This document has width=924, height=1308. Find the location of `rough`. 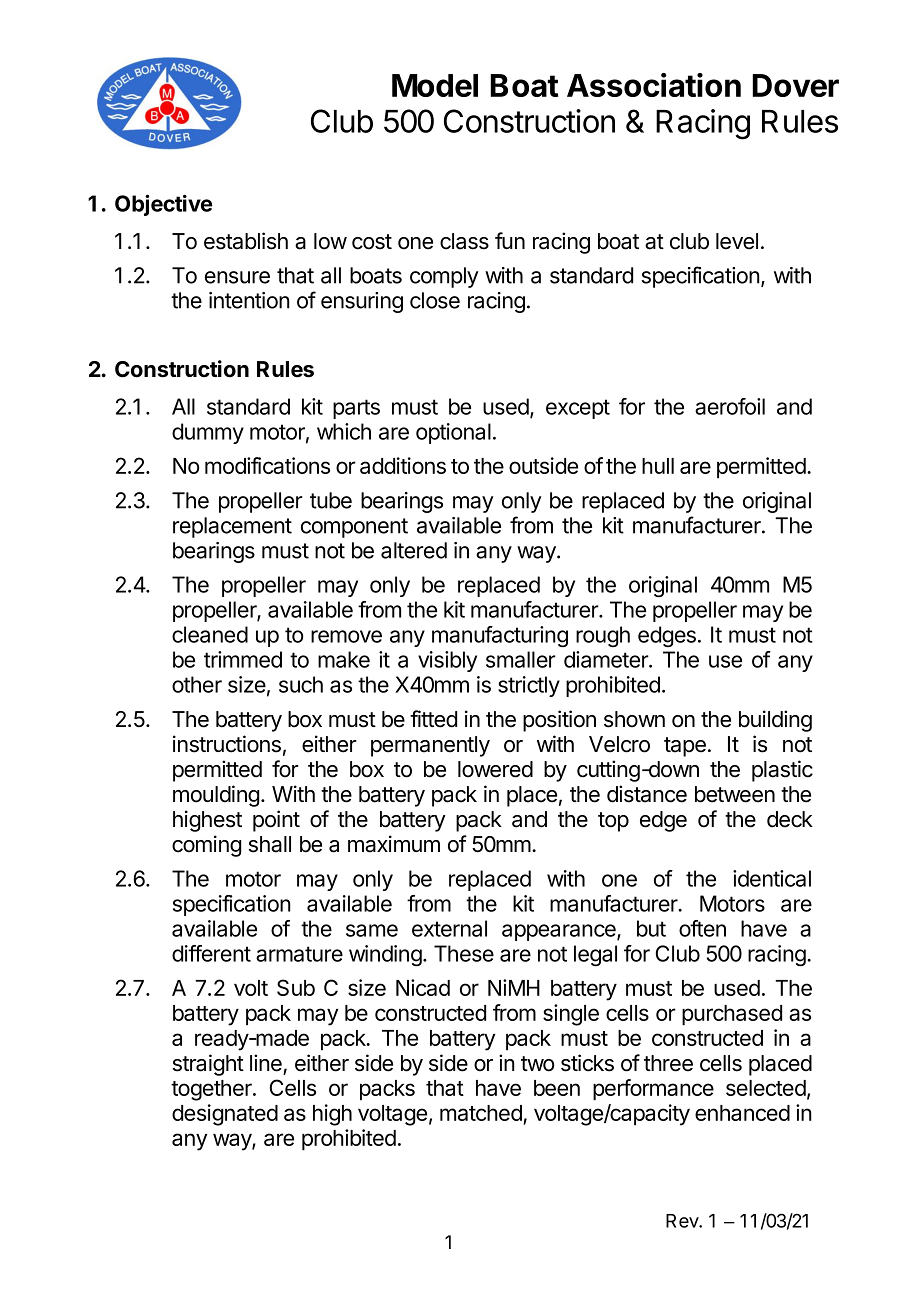

rough is located at coordinates (603, 636).
